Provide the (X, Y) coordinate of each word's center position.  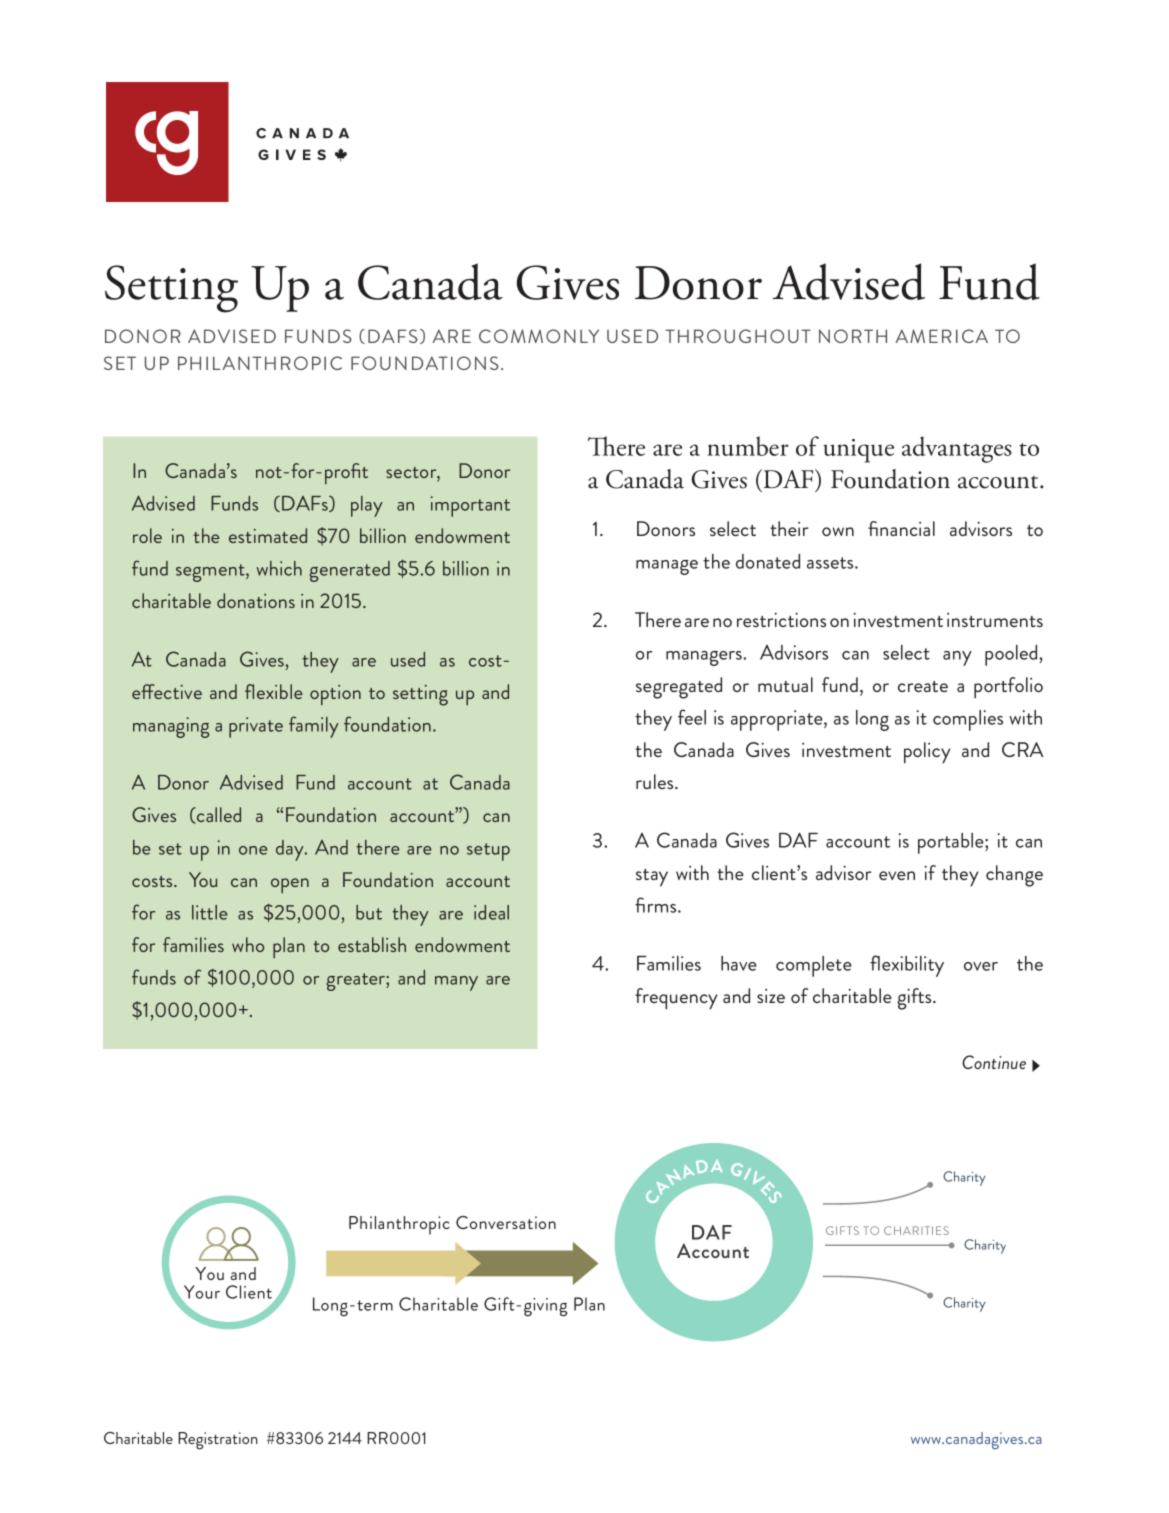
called (218, 815)
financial (901, 528)
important (470, 506)
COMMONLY (539, 336)
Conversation (506, 1222)
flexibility (907, 966)
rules (656, 781)
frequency (676, 999)
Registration (218, 1441)
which (279, 568)
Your (201, 1293)
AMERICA (941, 336)
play (367, 506)
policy (927, 753)
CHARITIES (916, 1230)
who (248, 944)
